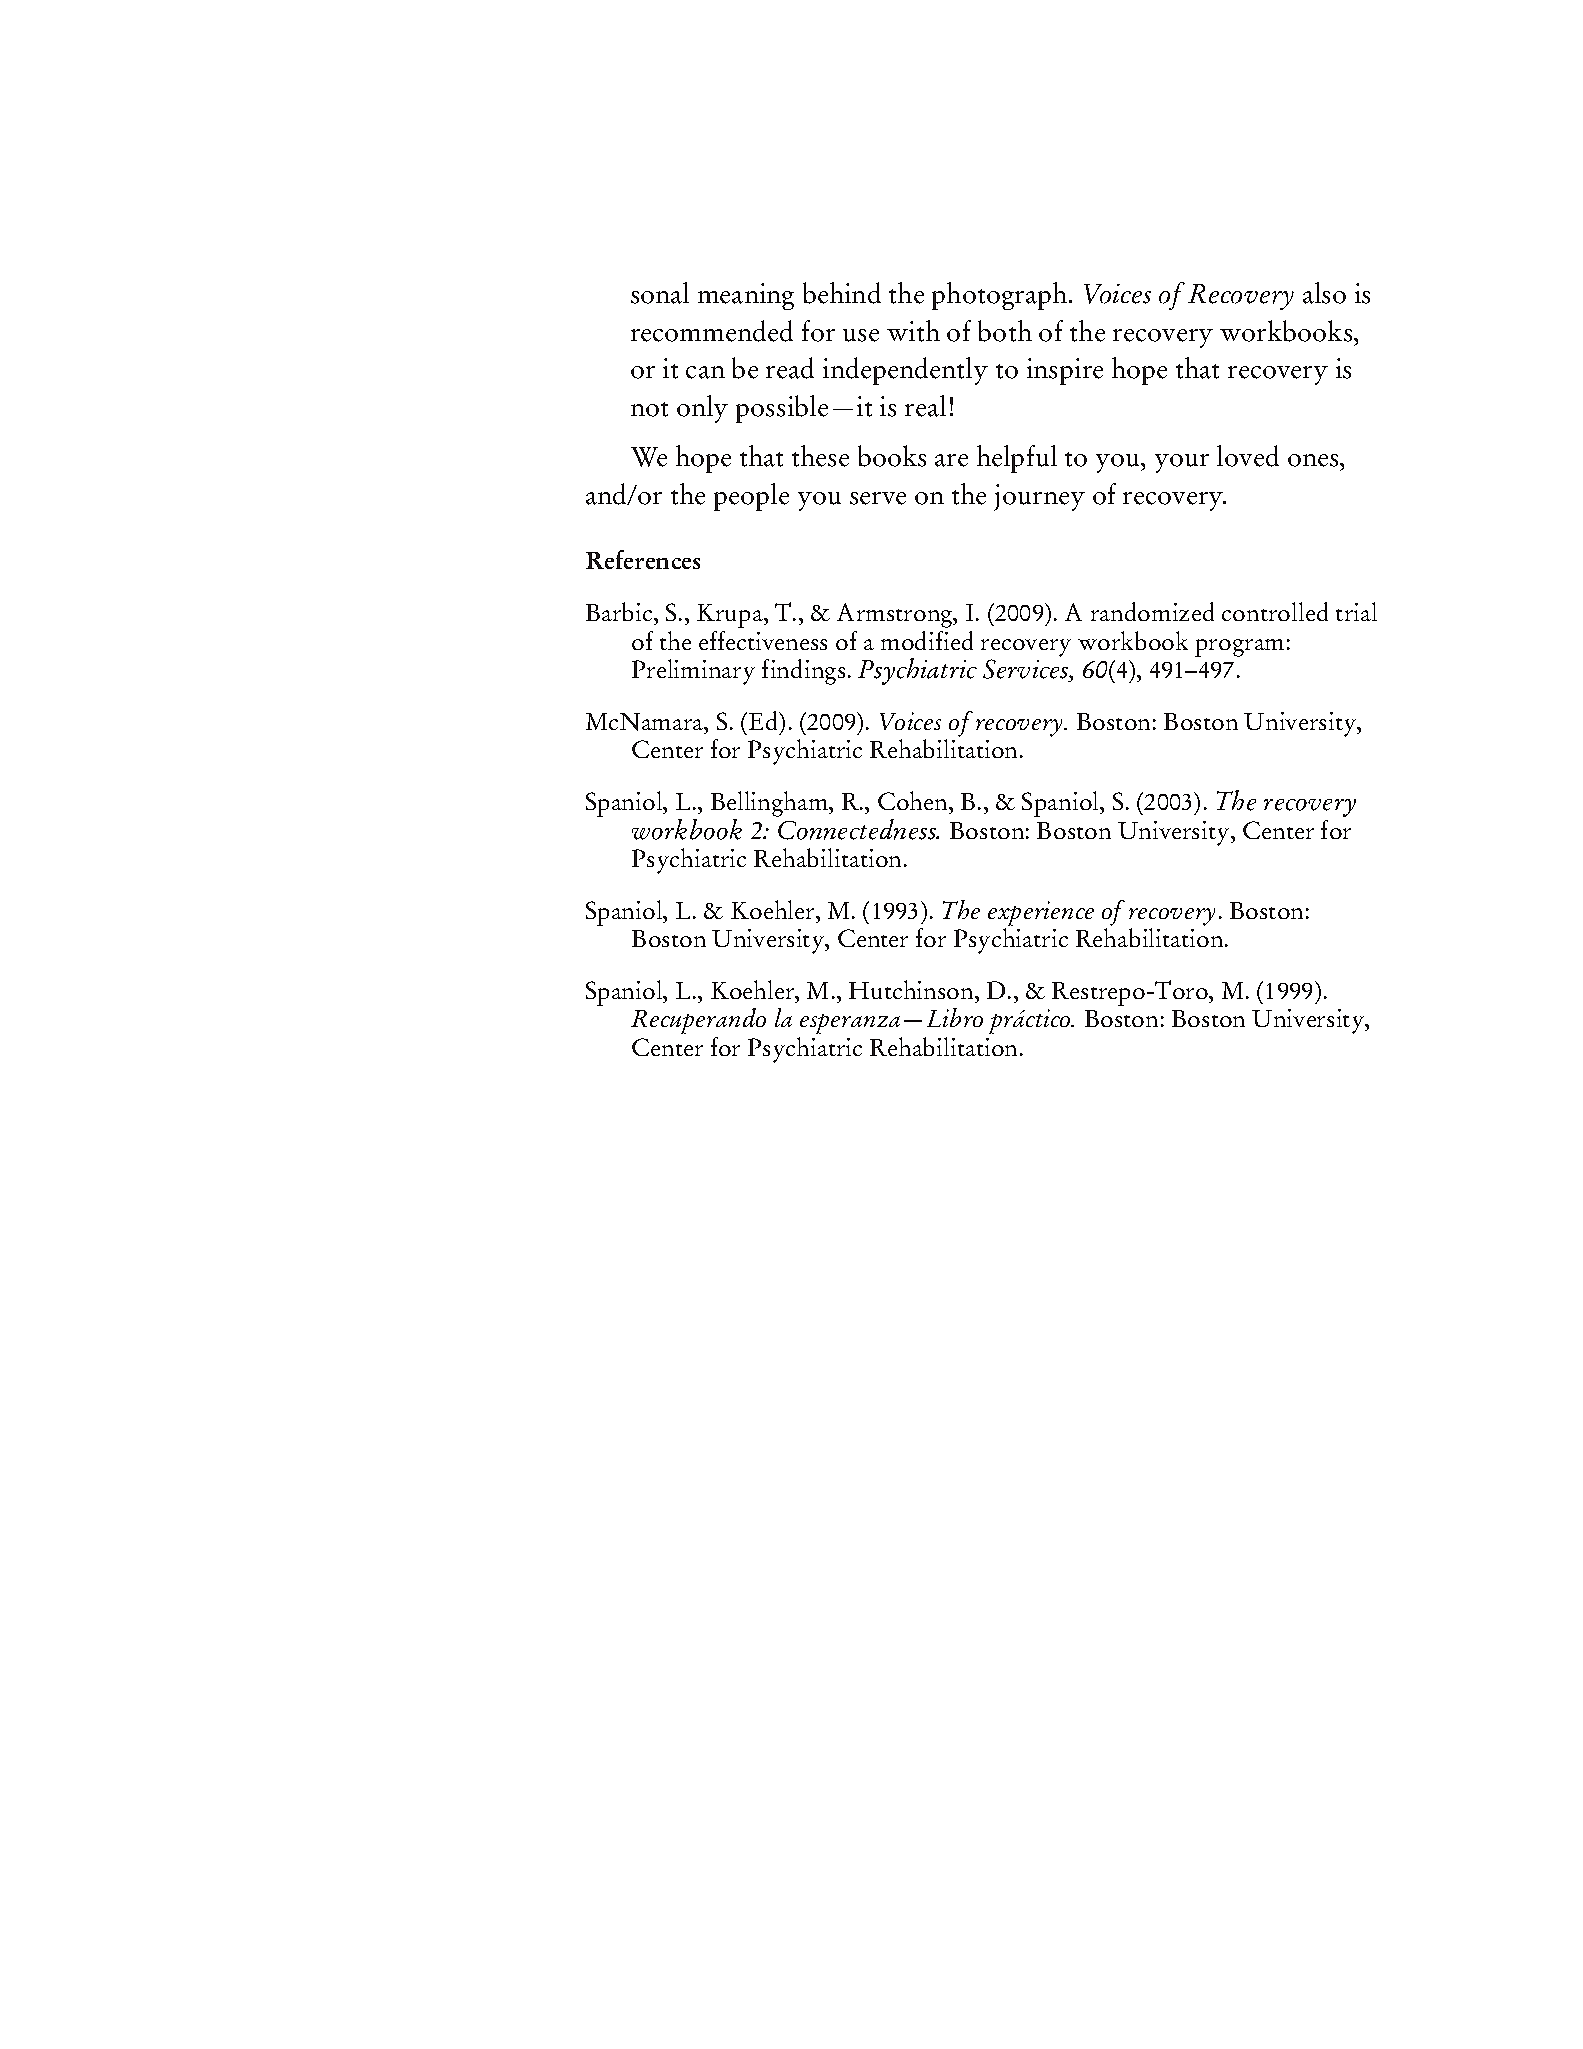 Image resolution: width=1583 pixels, height=2049 pixels. What do you see at coordinates (914, 800) in the image?
I see `Cohen` at bounding box center [914, 800].
